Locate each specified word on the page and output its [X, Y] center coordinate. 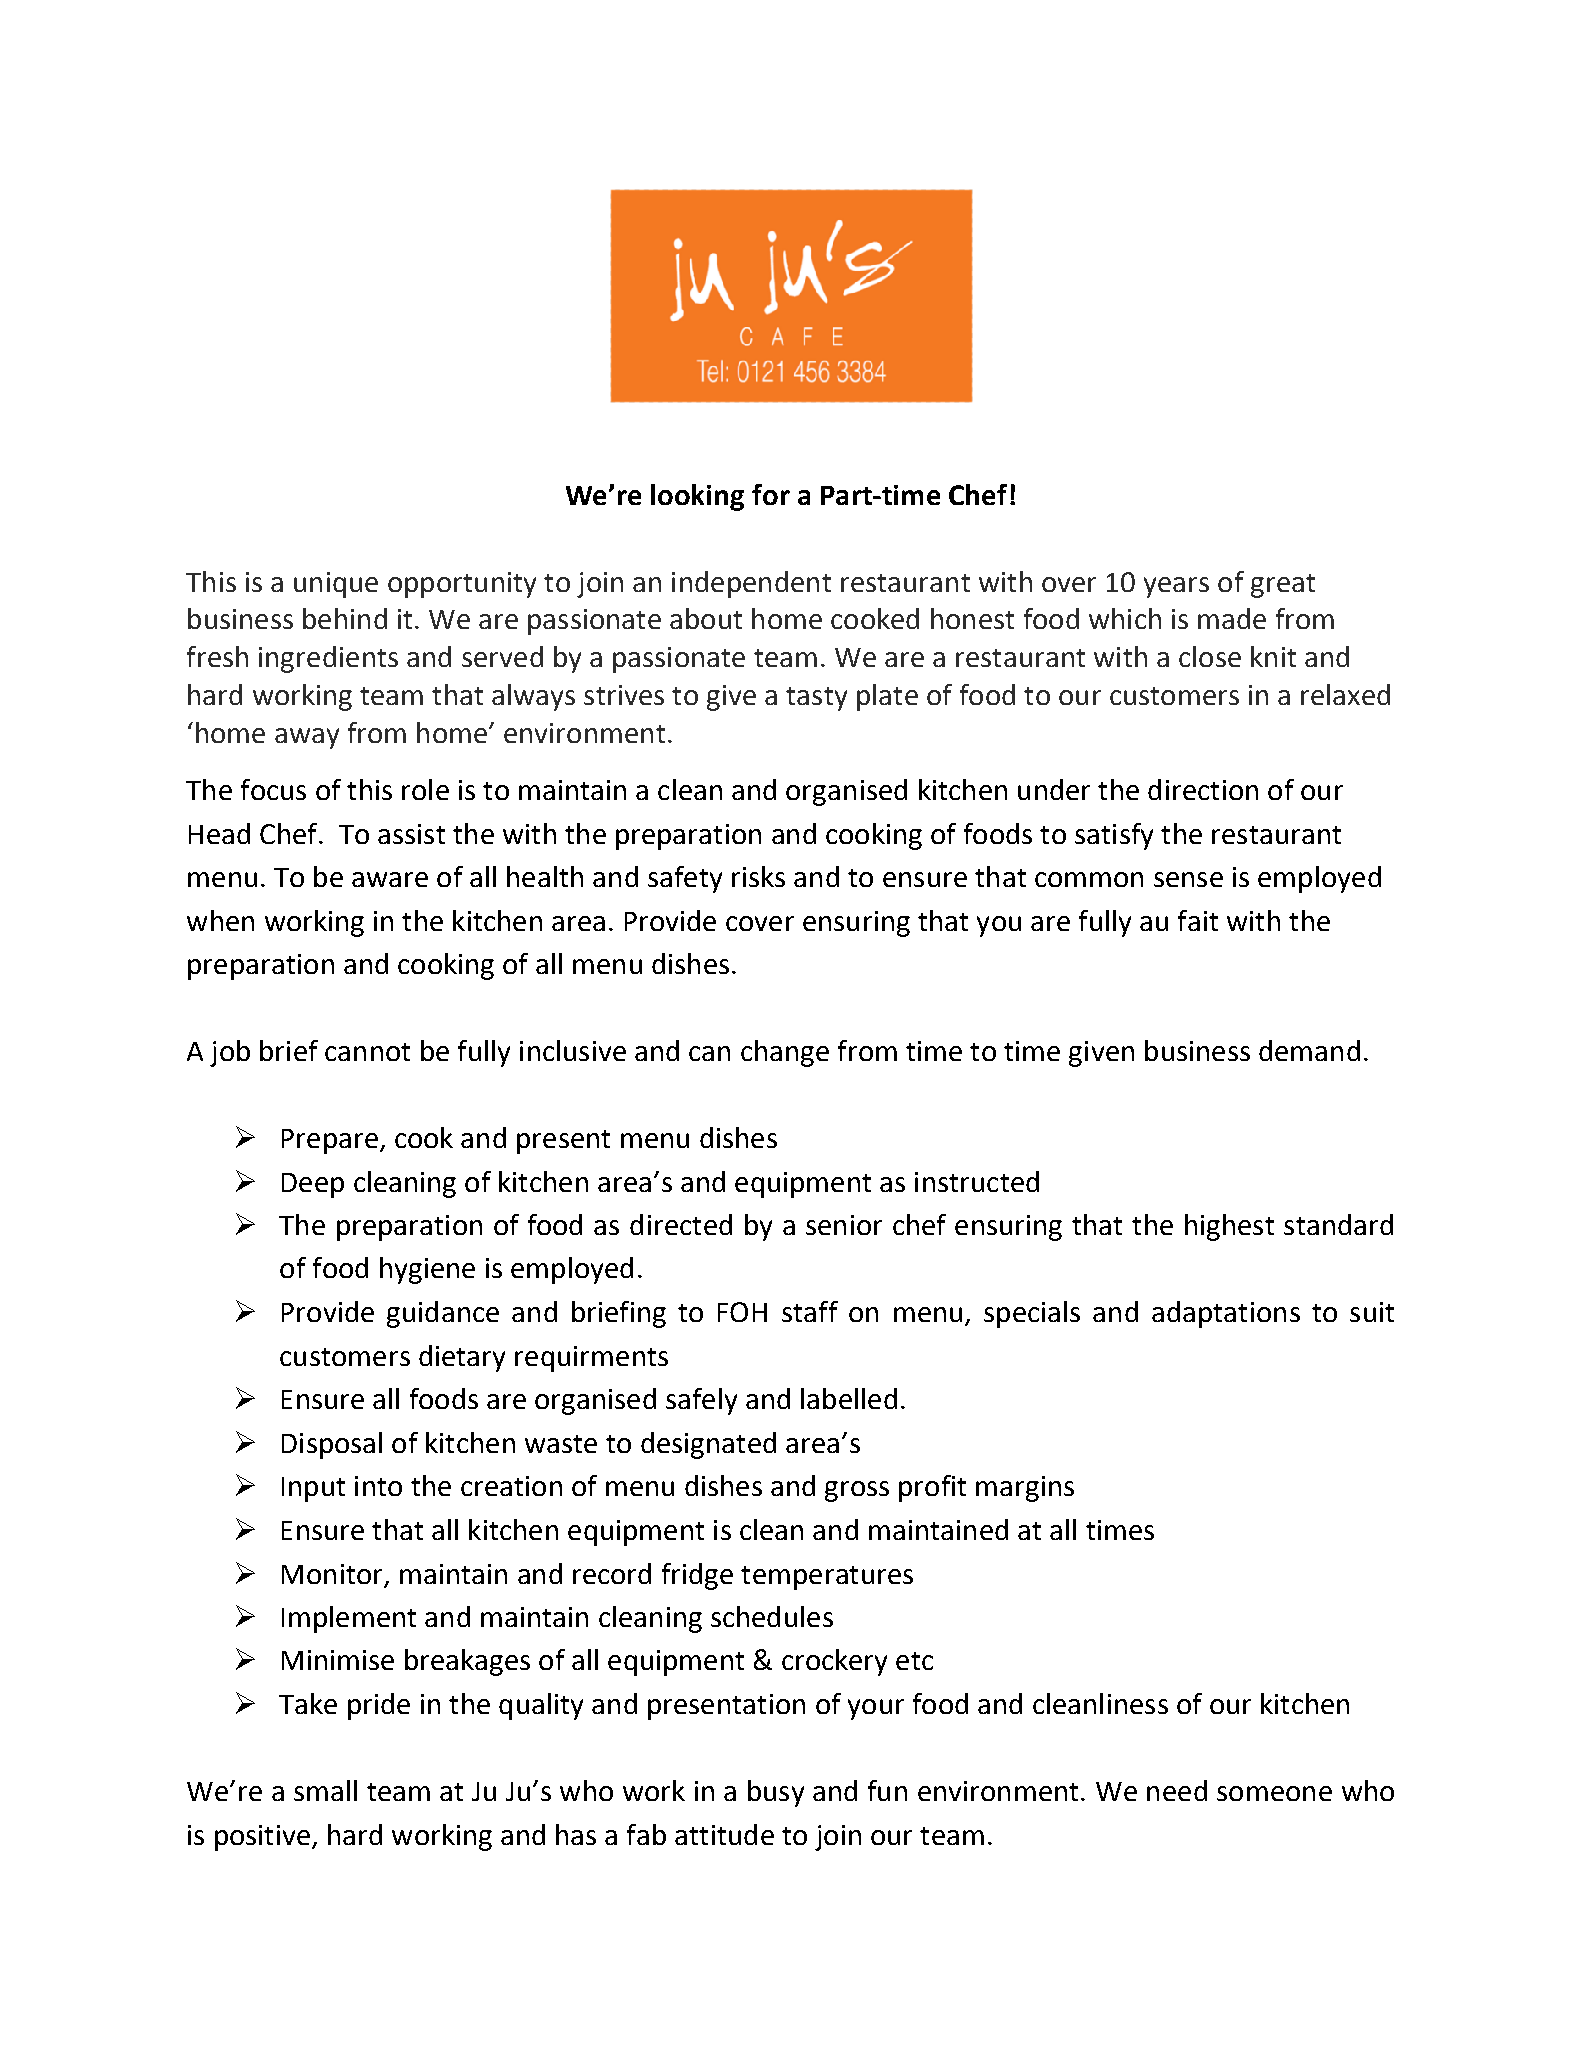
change [785, 1053]
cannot [367, 1052]
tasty [816, 699]
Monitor [332, 1574]
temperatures [827, 1578]
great [1283, 586]
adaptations [1226, 1314]
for [771, 494]
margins [1025, 1489]
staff [810, 1311]
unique [336, 585]
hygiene [427, 1270]
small [325, 1790]
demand [1309, 1050]
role [425, 789]
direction [1203, 789]
